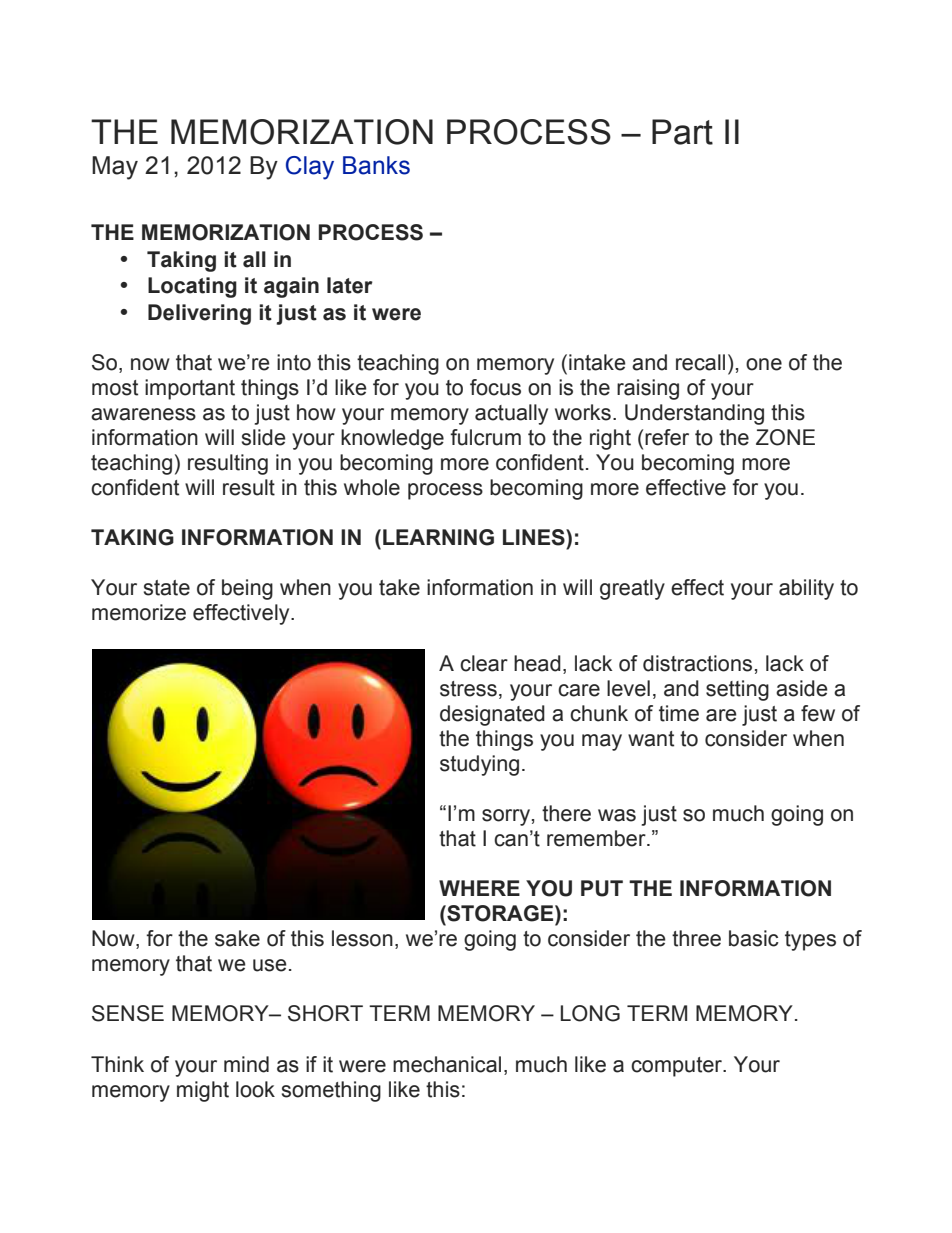 The width and height of the screenshot is (952, 1233). What do you see at coordinates (376, 165) in the screenshot?
I see `Banks` at bounding box center [376, 165].
